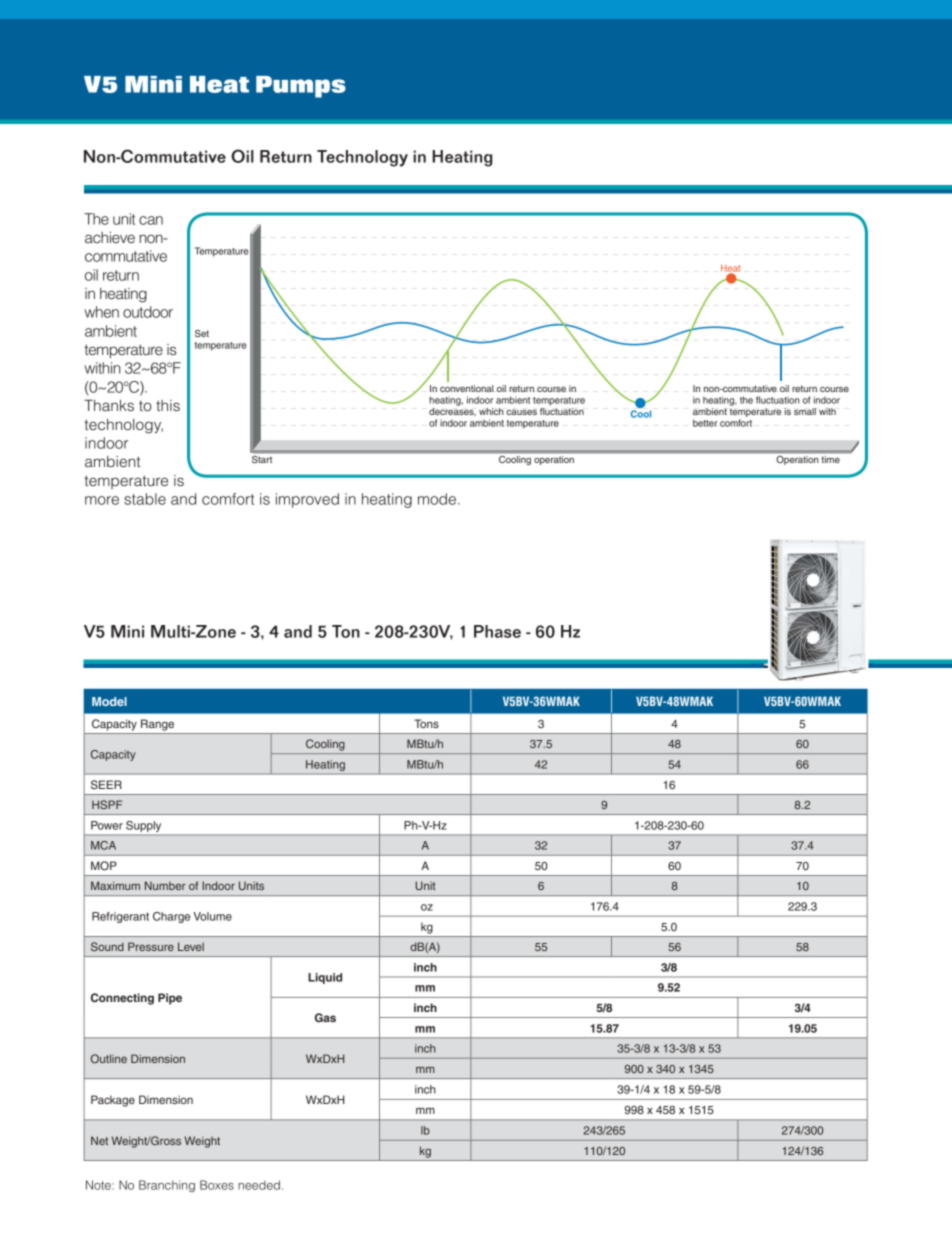 Image resolution: width=952 pixels, height=1233 pixels. I want to click on can, so click(151, 220).
